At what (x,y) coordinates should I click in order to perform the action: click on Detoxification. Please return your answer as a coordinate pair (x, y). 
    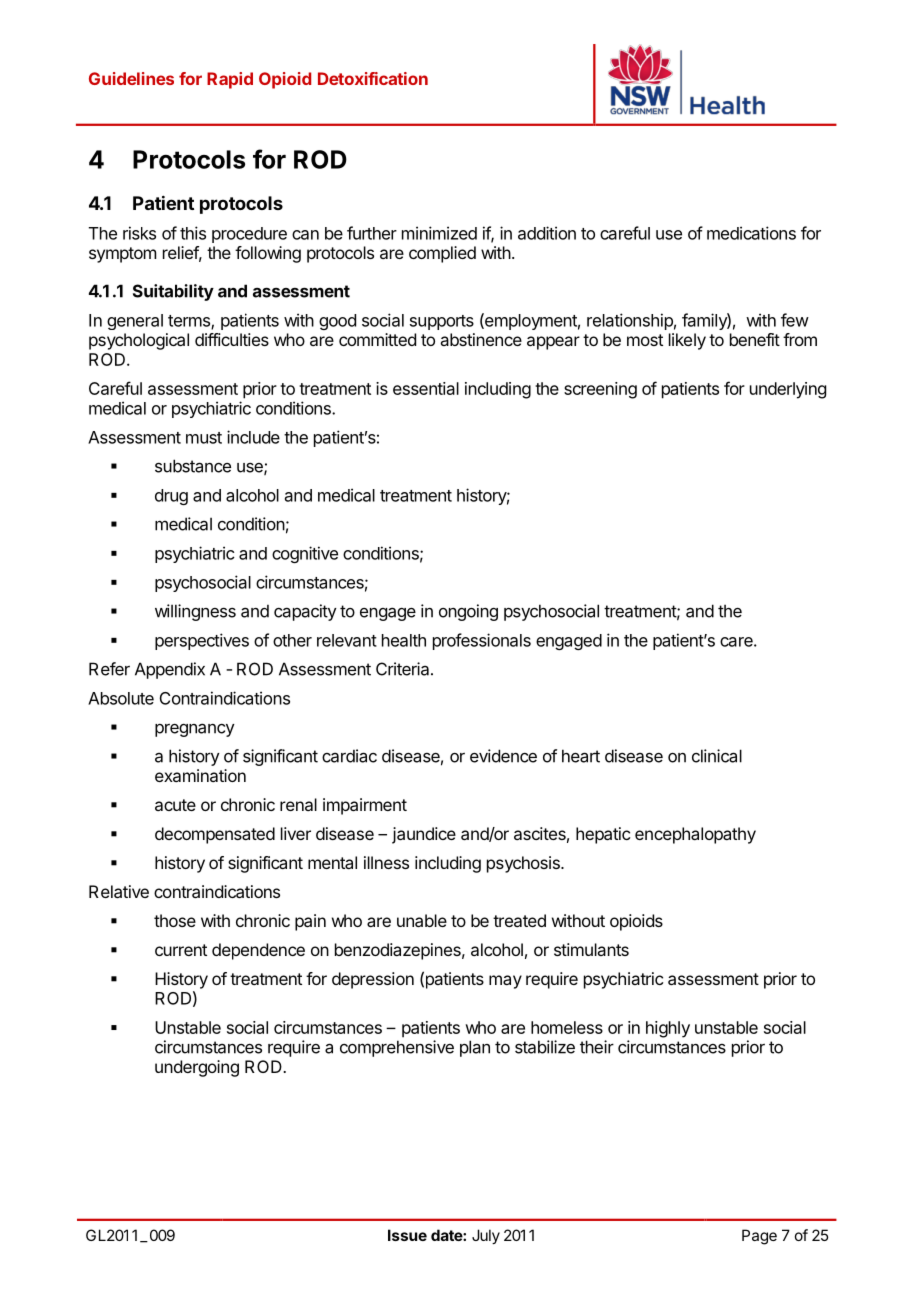
    Looking at the image, I should click on (373, 78).
